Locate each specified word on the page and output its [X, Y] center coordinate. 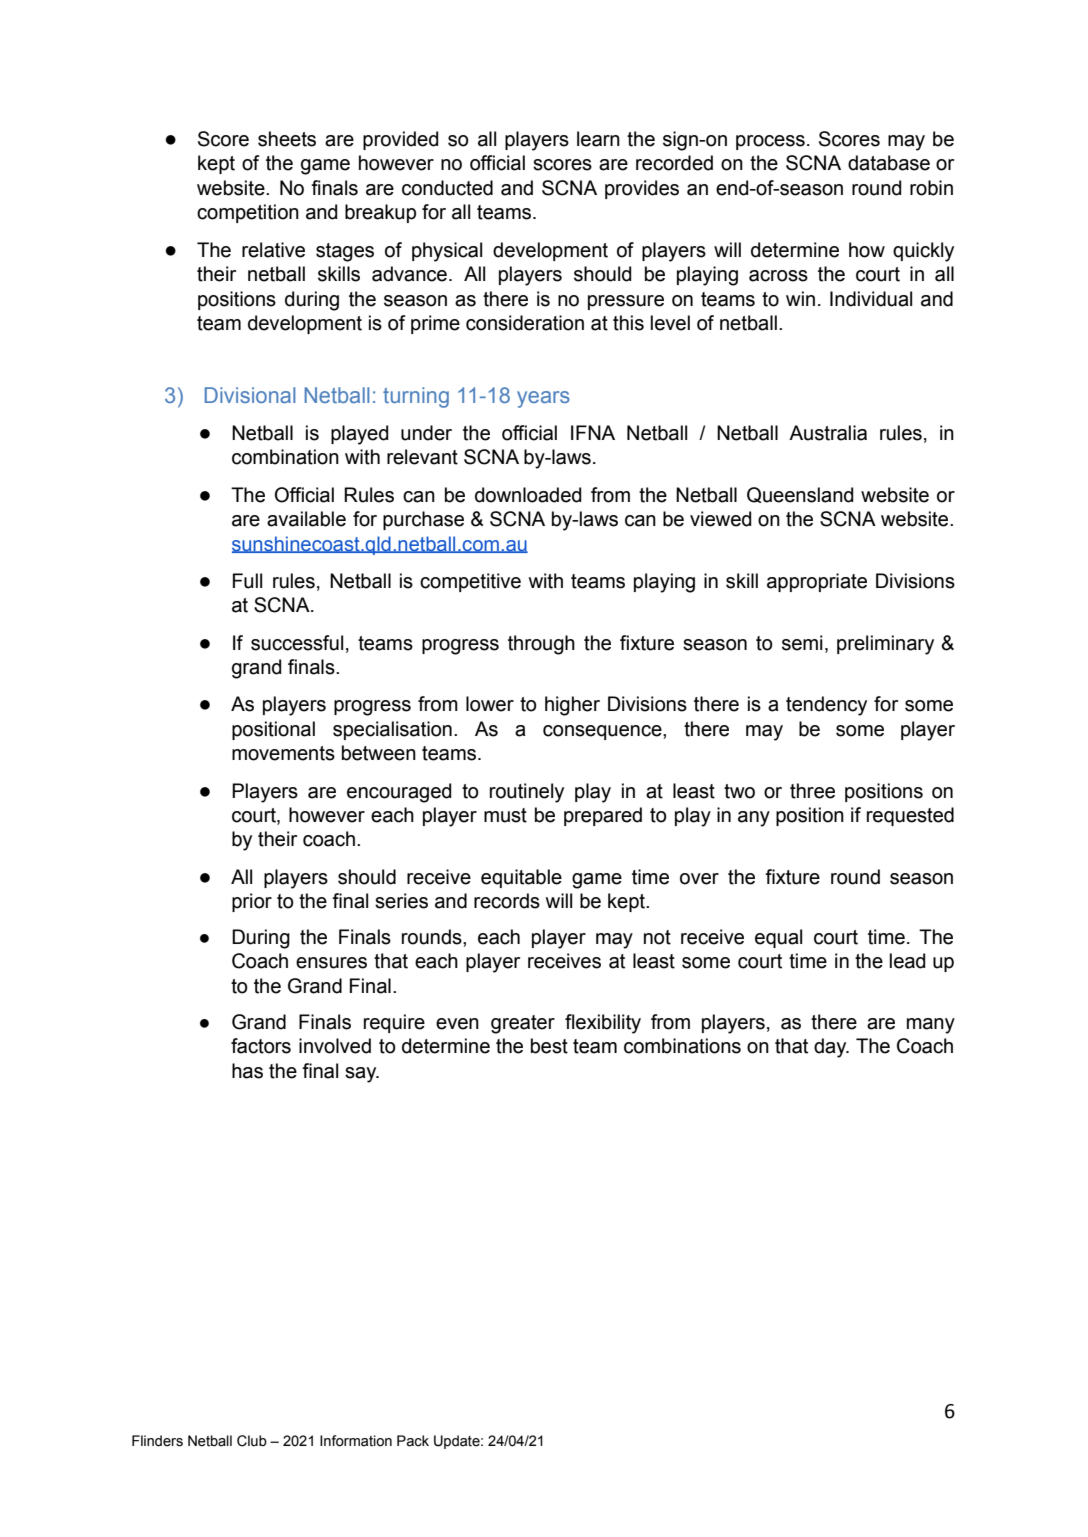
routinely [527, 793]
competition [248, 213]
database [889, 163]
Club [252, 1441]
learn [598, 139]
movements [283, 753]
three [812, 791]
